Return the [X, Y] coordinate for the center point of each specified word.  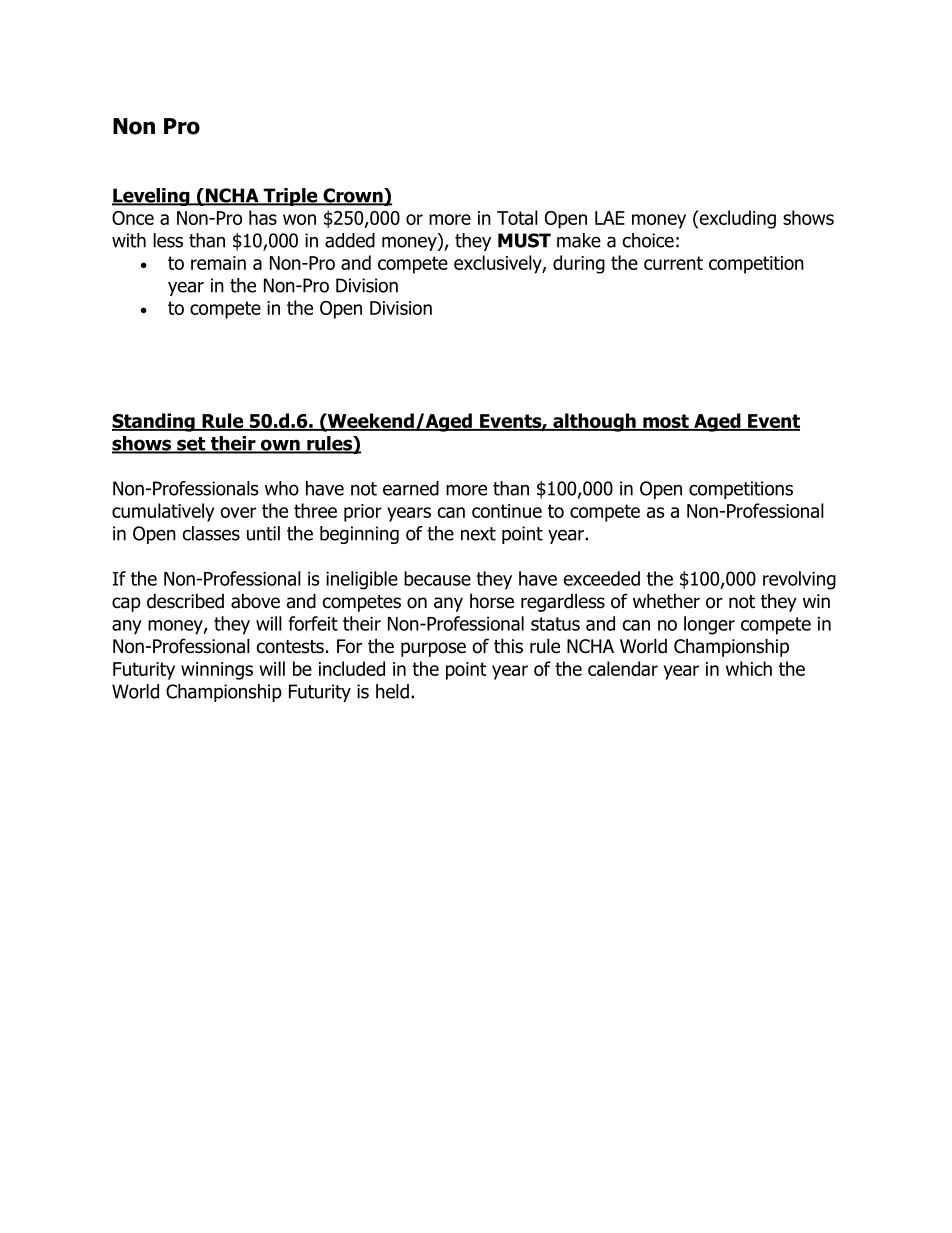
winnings [217, 671]
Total [517, 217]
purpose [433, 649]
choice [648, 240]
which [749, 668]
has [263, 217]
